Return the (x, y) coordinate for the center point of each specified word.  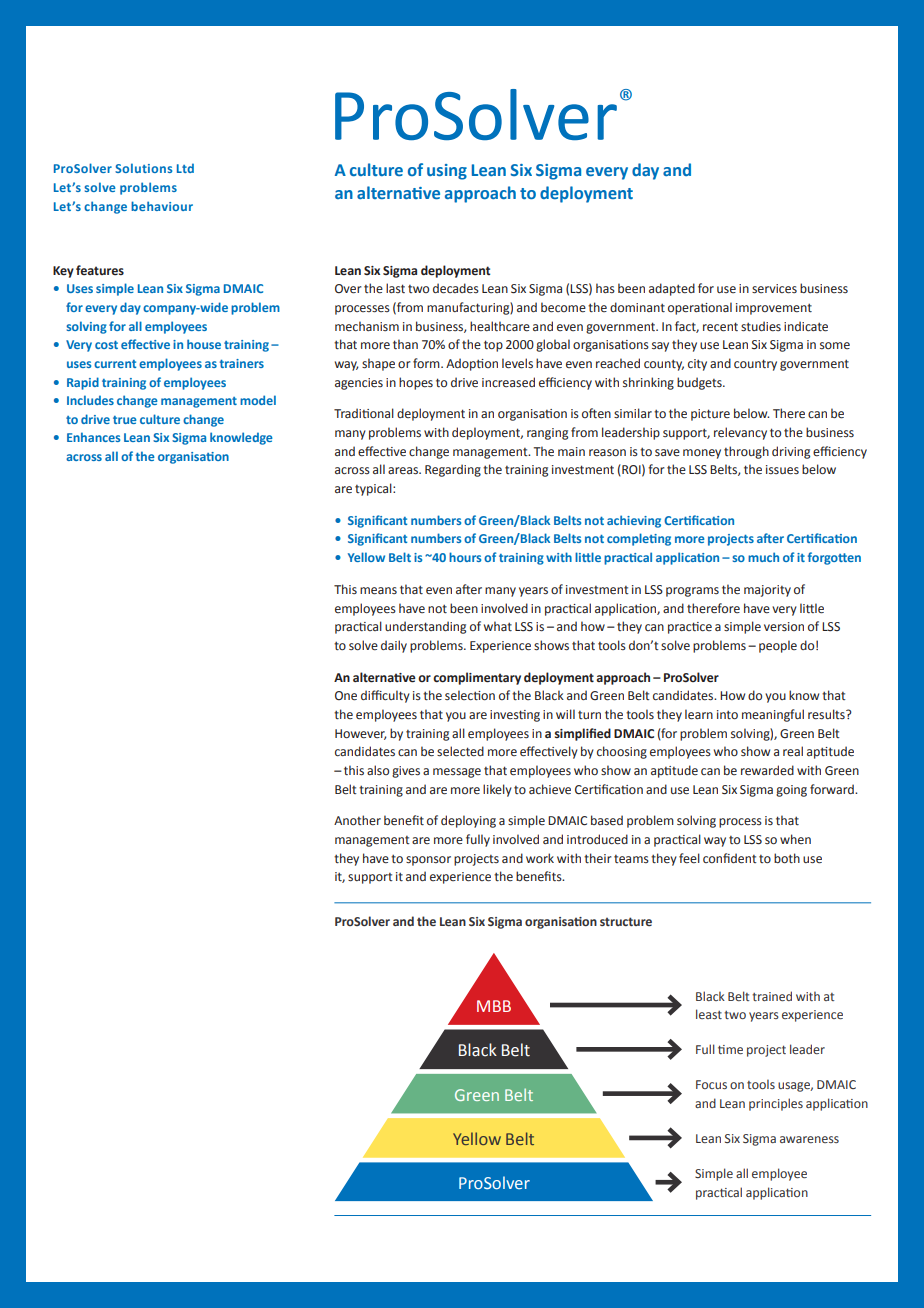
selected (460, 751)
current (115, 364)
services (774, 289)
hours (465, 557)
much (763, 557)
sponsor (428, 861)
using (447, 172)
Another (357, 820)
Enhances (93, 437)
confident (730, 858)
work (540, 858)
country (755, 365)
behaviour (162, 206)
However (361, 734)
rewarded (767, 770)
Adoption (472, 364)
